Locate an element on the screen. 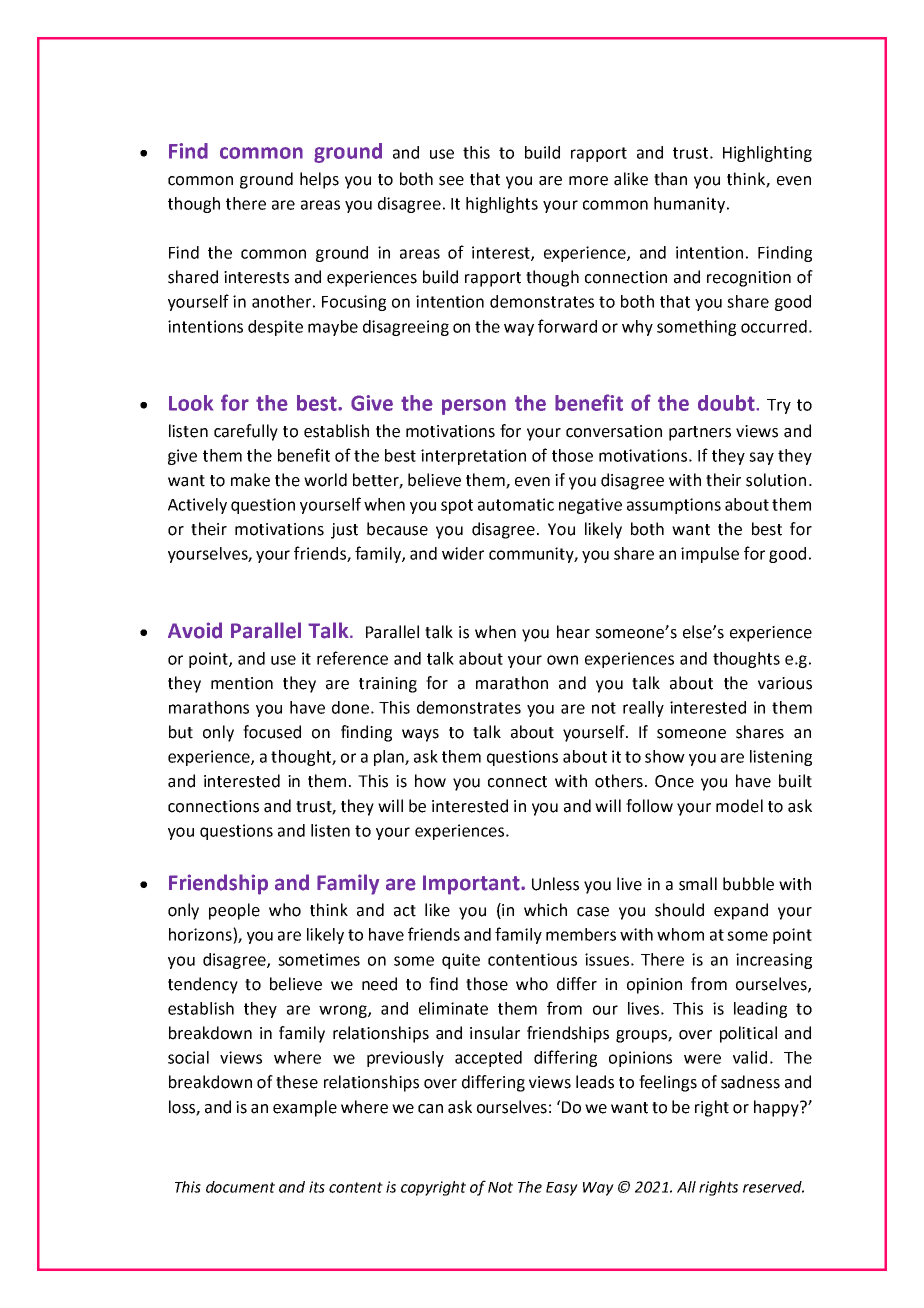  can is located at coordinates (430, 1109).
